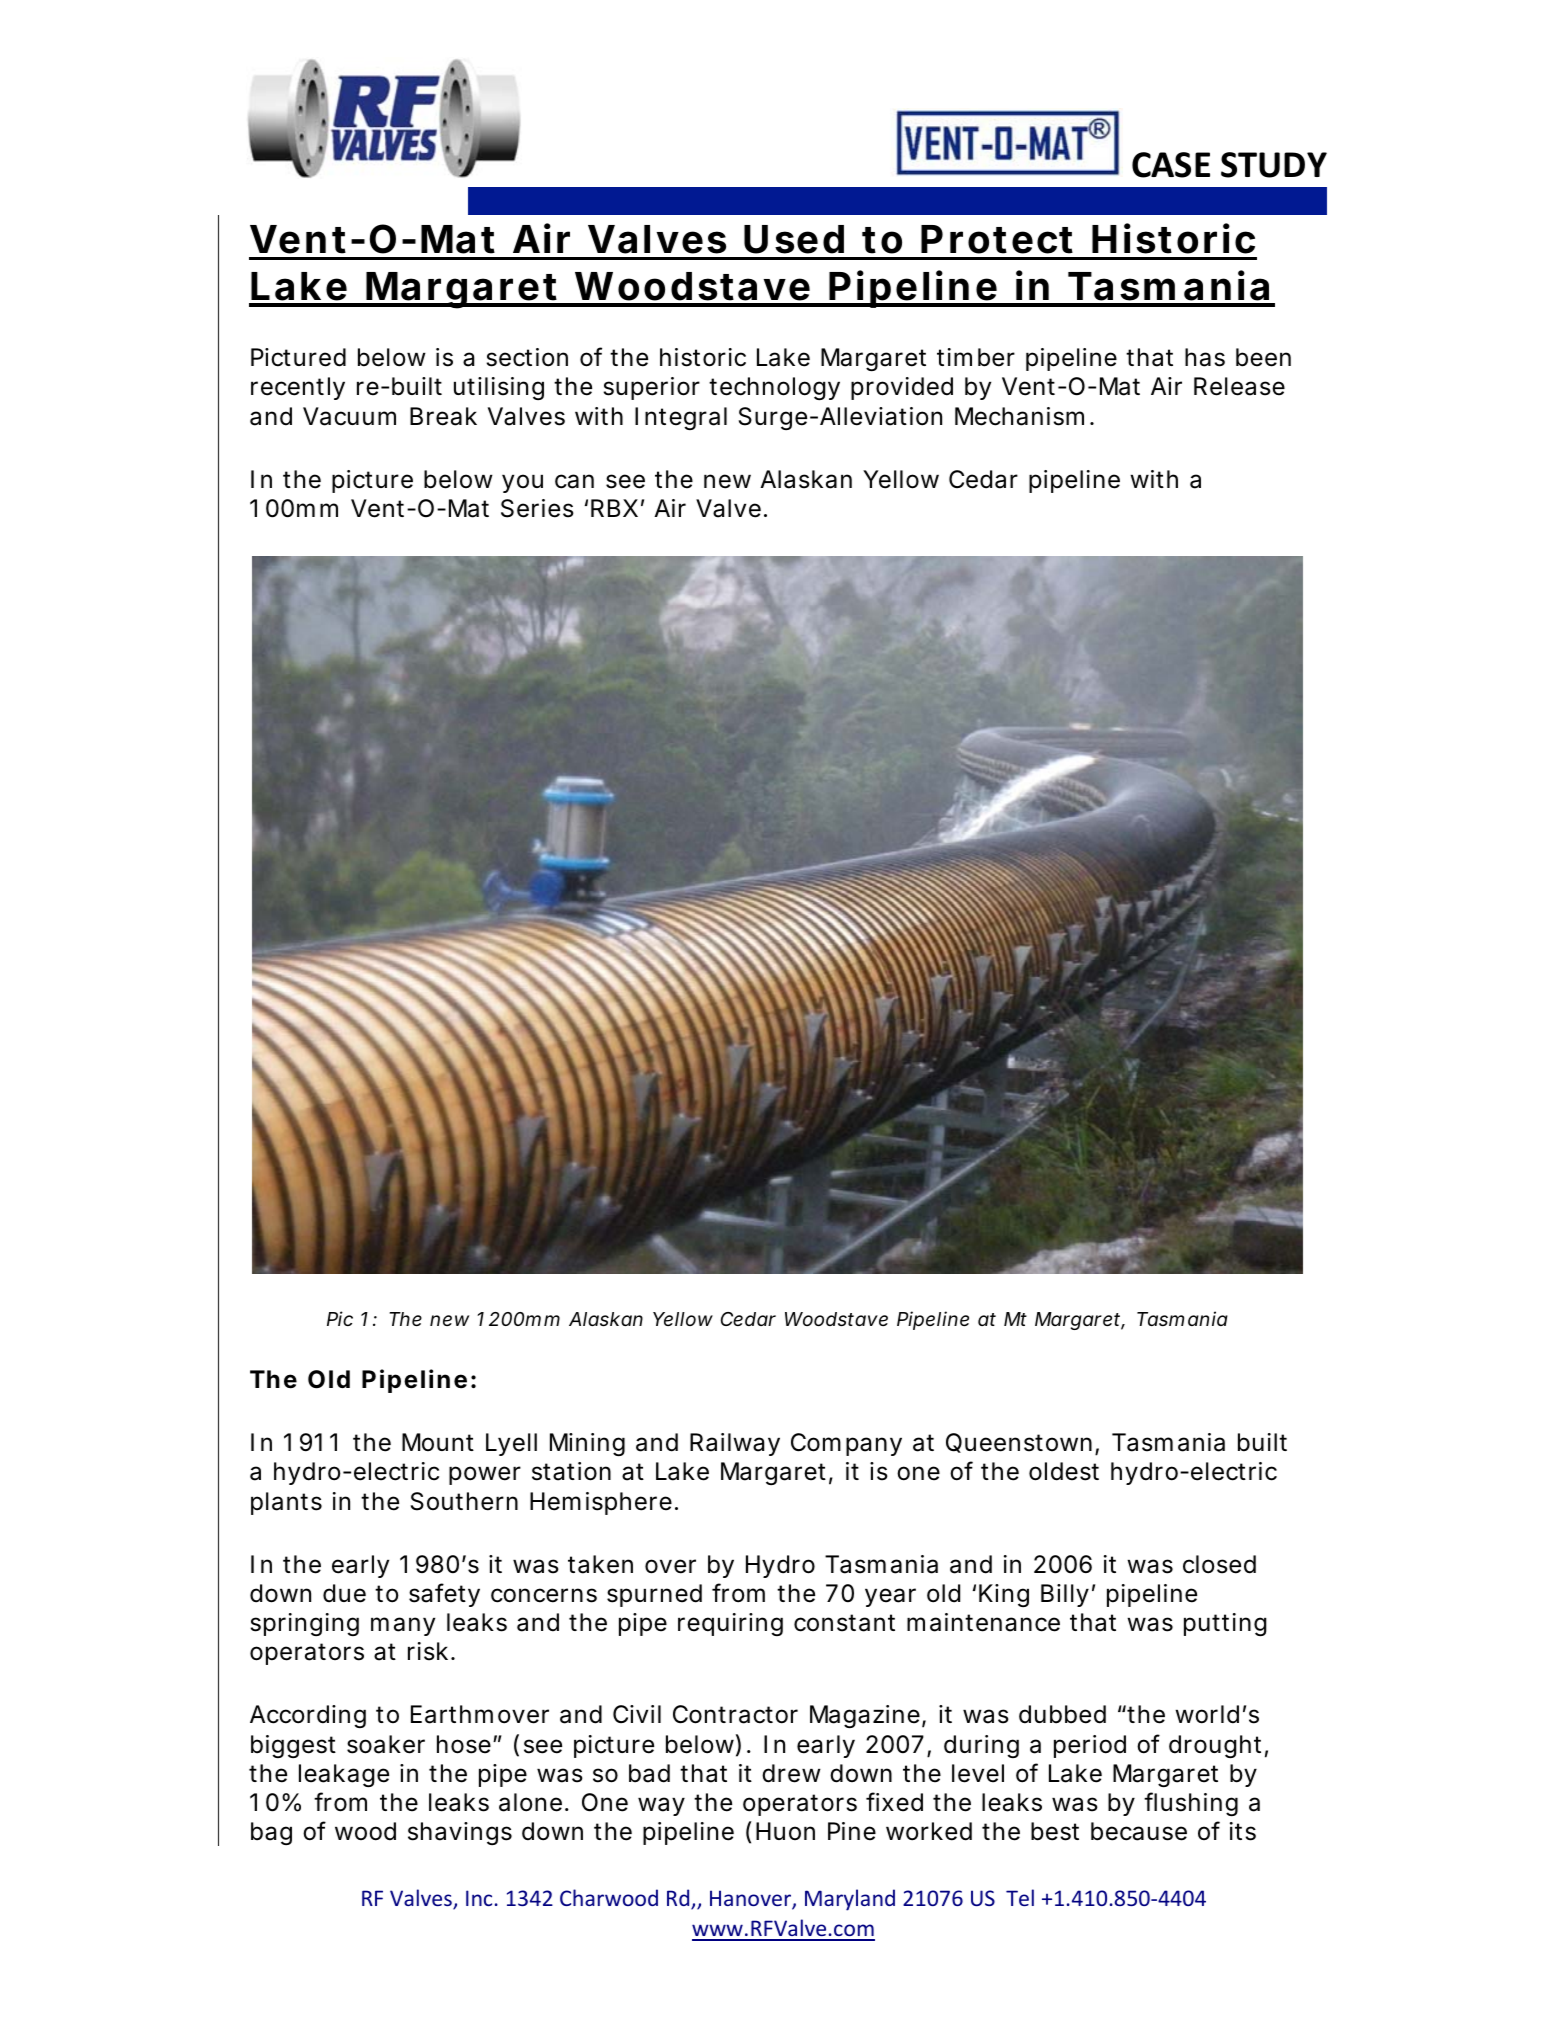  What do you see at coordinates (1171, 165) in the document?
I see `CASE` at bounding box center [1171, 165].
